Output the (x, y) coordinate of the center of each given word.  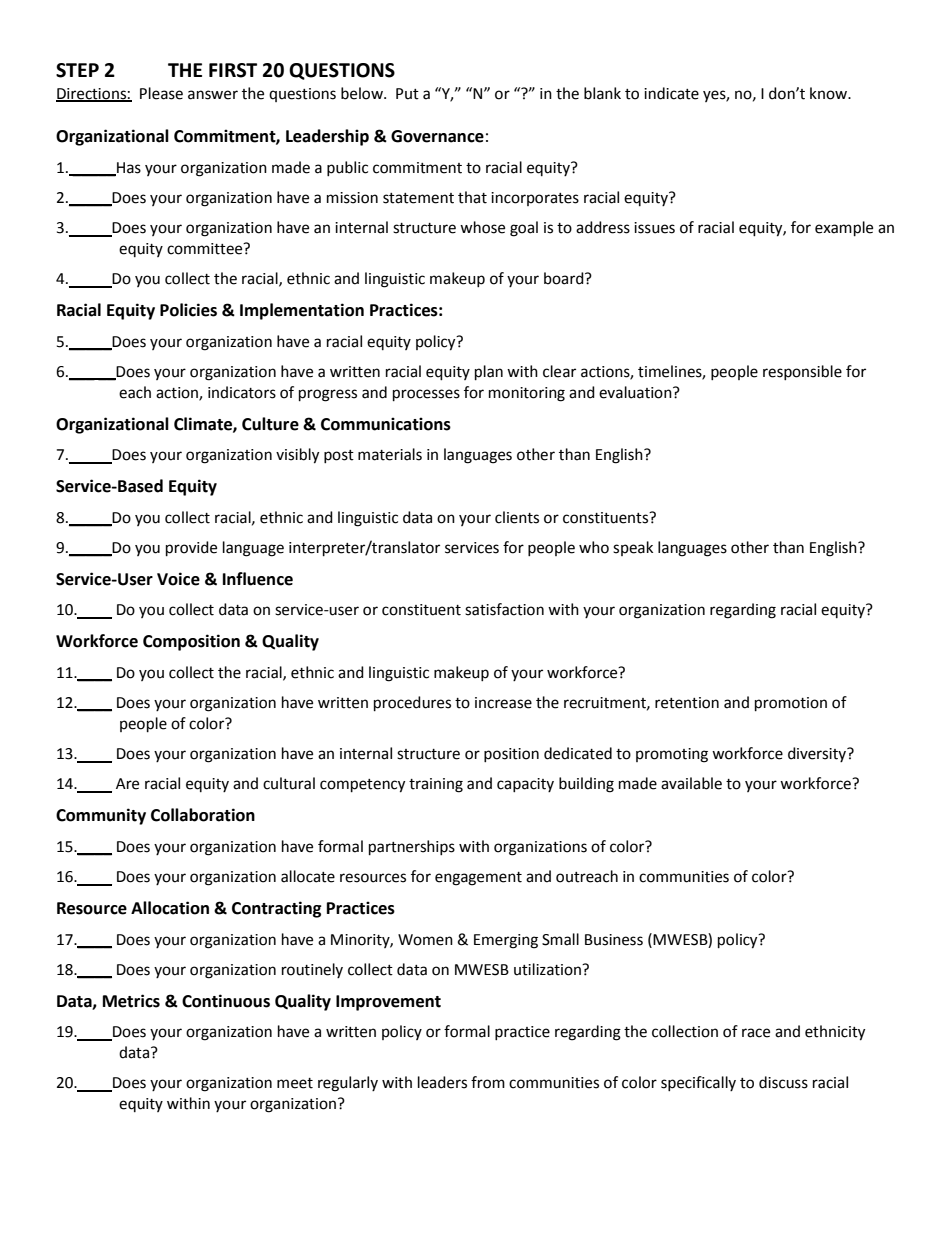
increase (503, 703)
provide (191, 549)
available (691, 783)
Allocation (170, 908)
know (830, 93)
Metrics (131, 1001)
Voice (178, 579)
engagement (478, 879)
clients (517, 517)
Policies (188, 310)
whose (482, 227)
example (844, 229)
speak (633, 548)
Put (407, 94)
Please (161, 93)
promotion (791, 704)
